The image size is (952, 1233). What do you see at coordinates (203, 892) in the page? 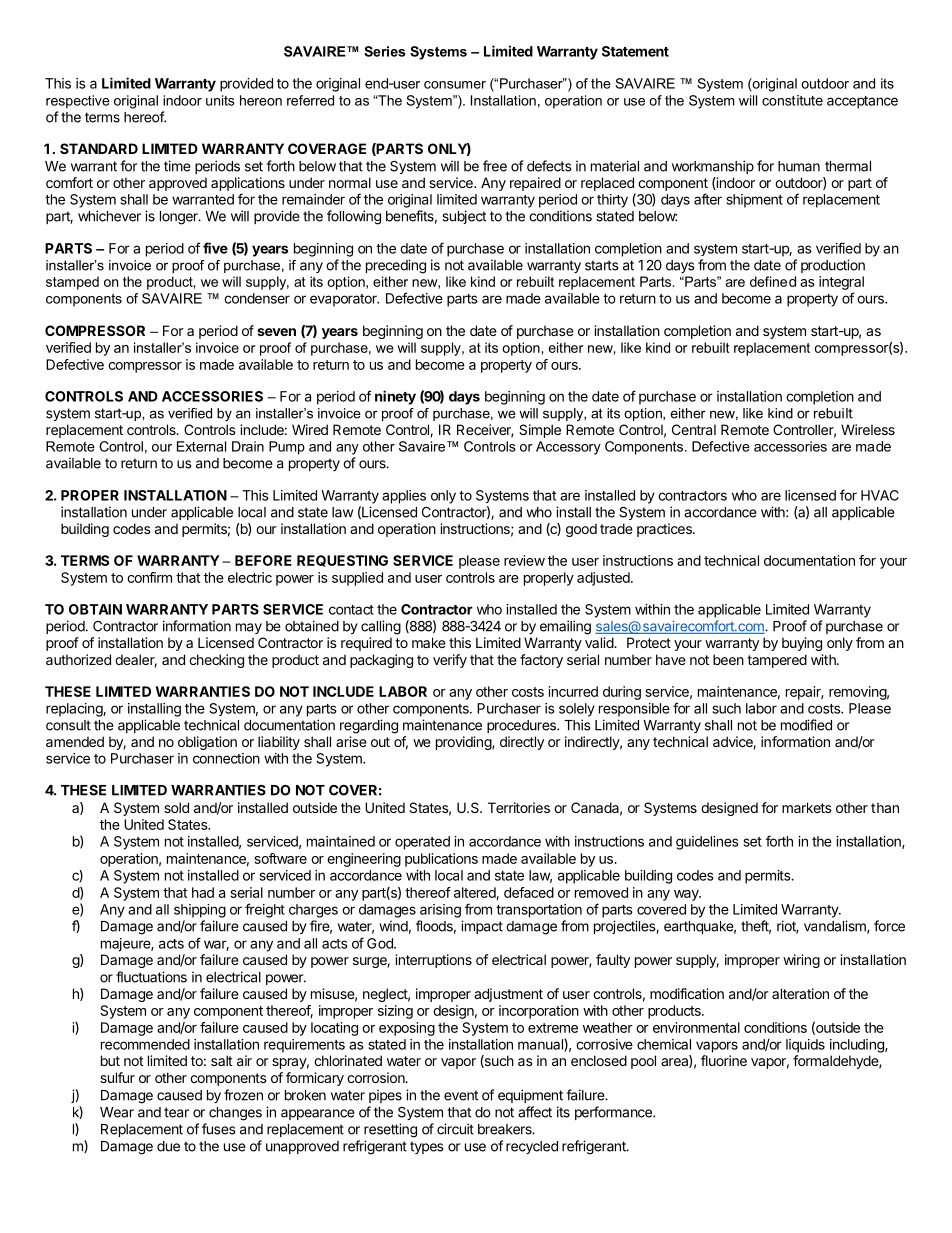
I see `had` at bounding box center [203, 892].
